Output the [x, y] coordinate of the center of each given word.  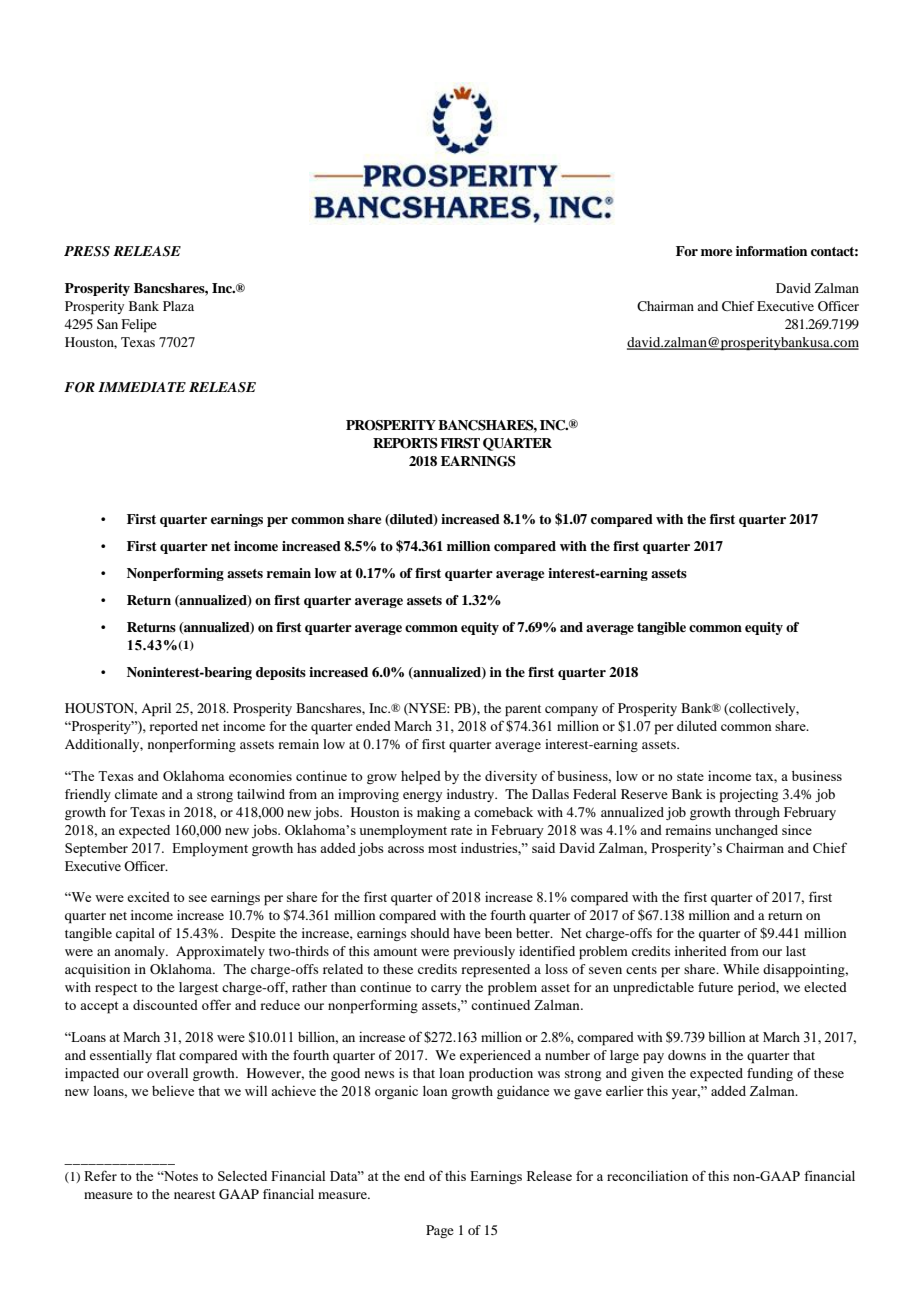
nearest [194, 1195]
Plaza [178, 306]
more [716, 252]
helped [421, 778]
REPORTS [405, 443]
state [690, 776]
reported [173, 728]
